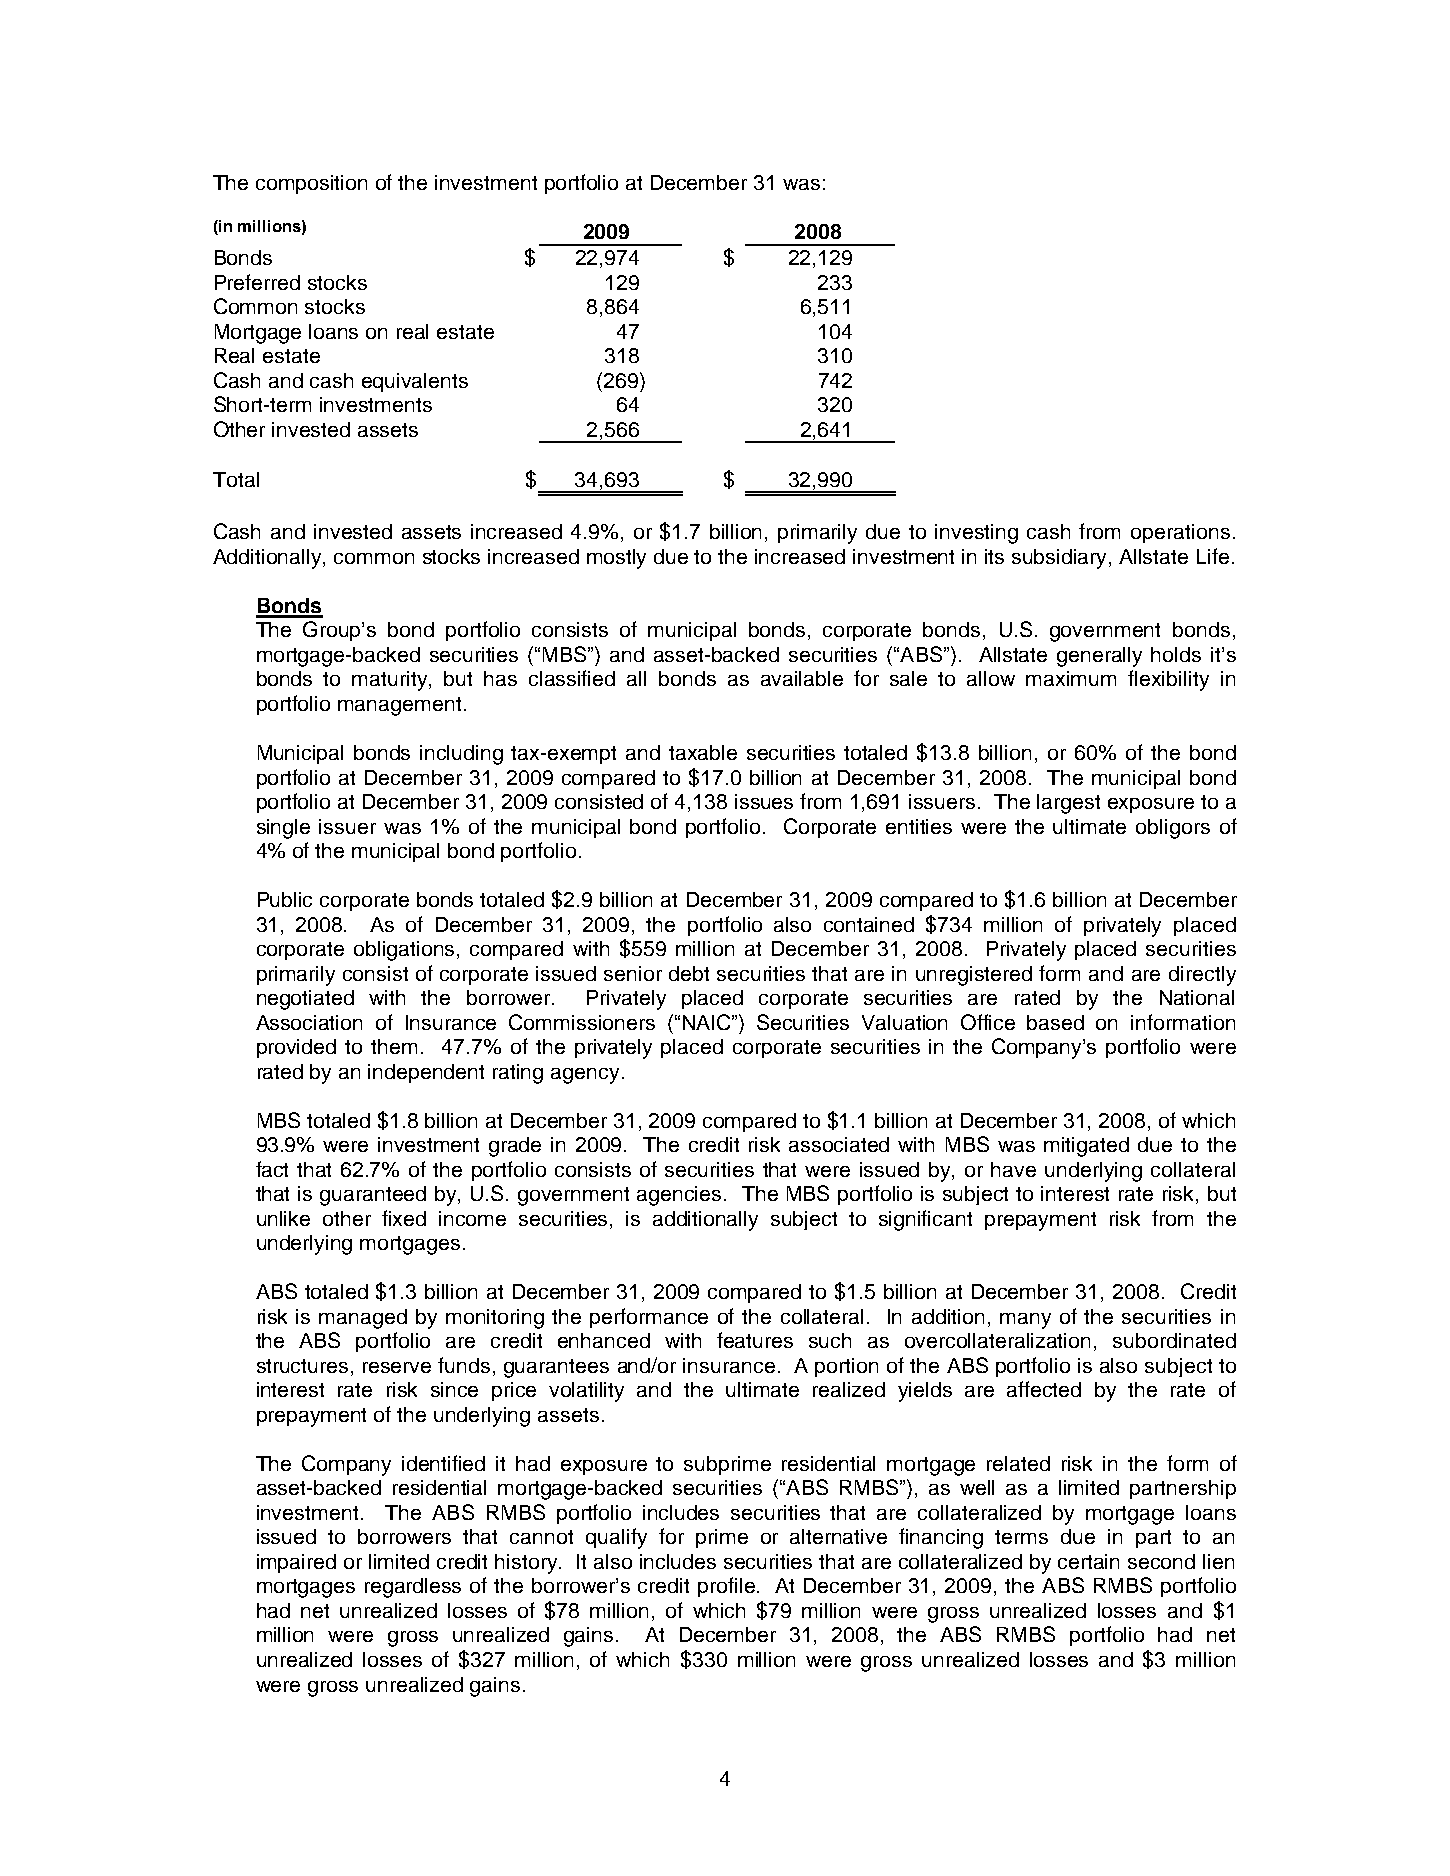 The height and width of the screenshot is (1876, 1450). I want to click on certain, so click(1088, 1561).
